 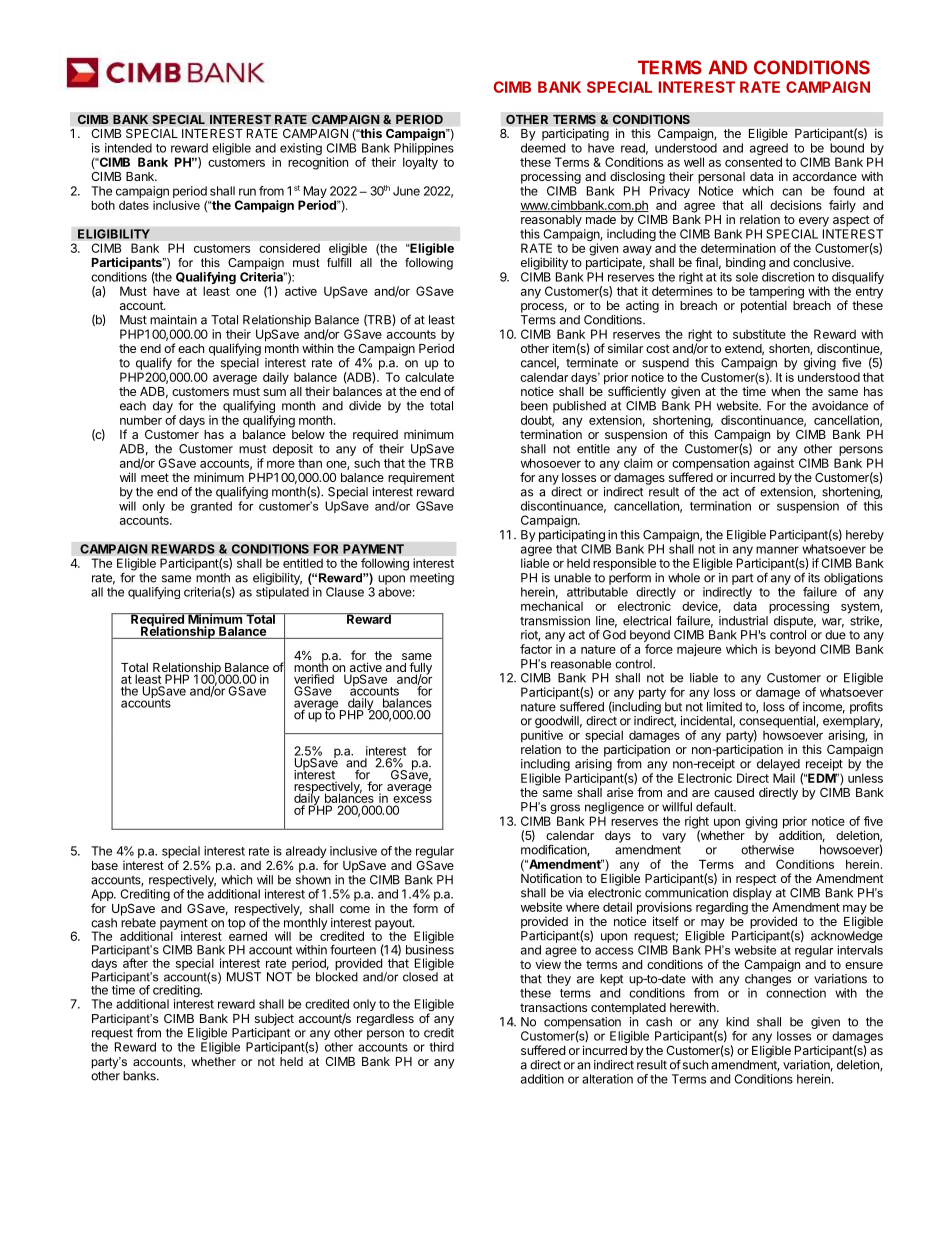 What do you see at coordinates (753, 162) in the screenshot?
I see `consented` at bounding box center [753, 162].
